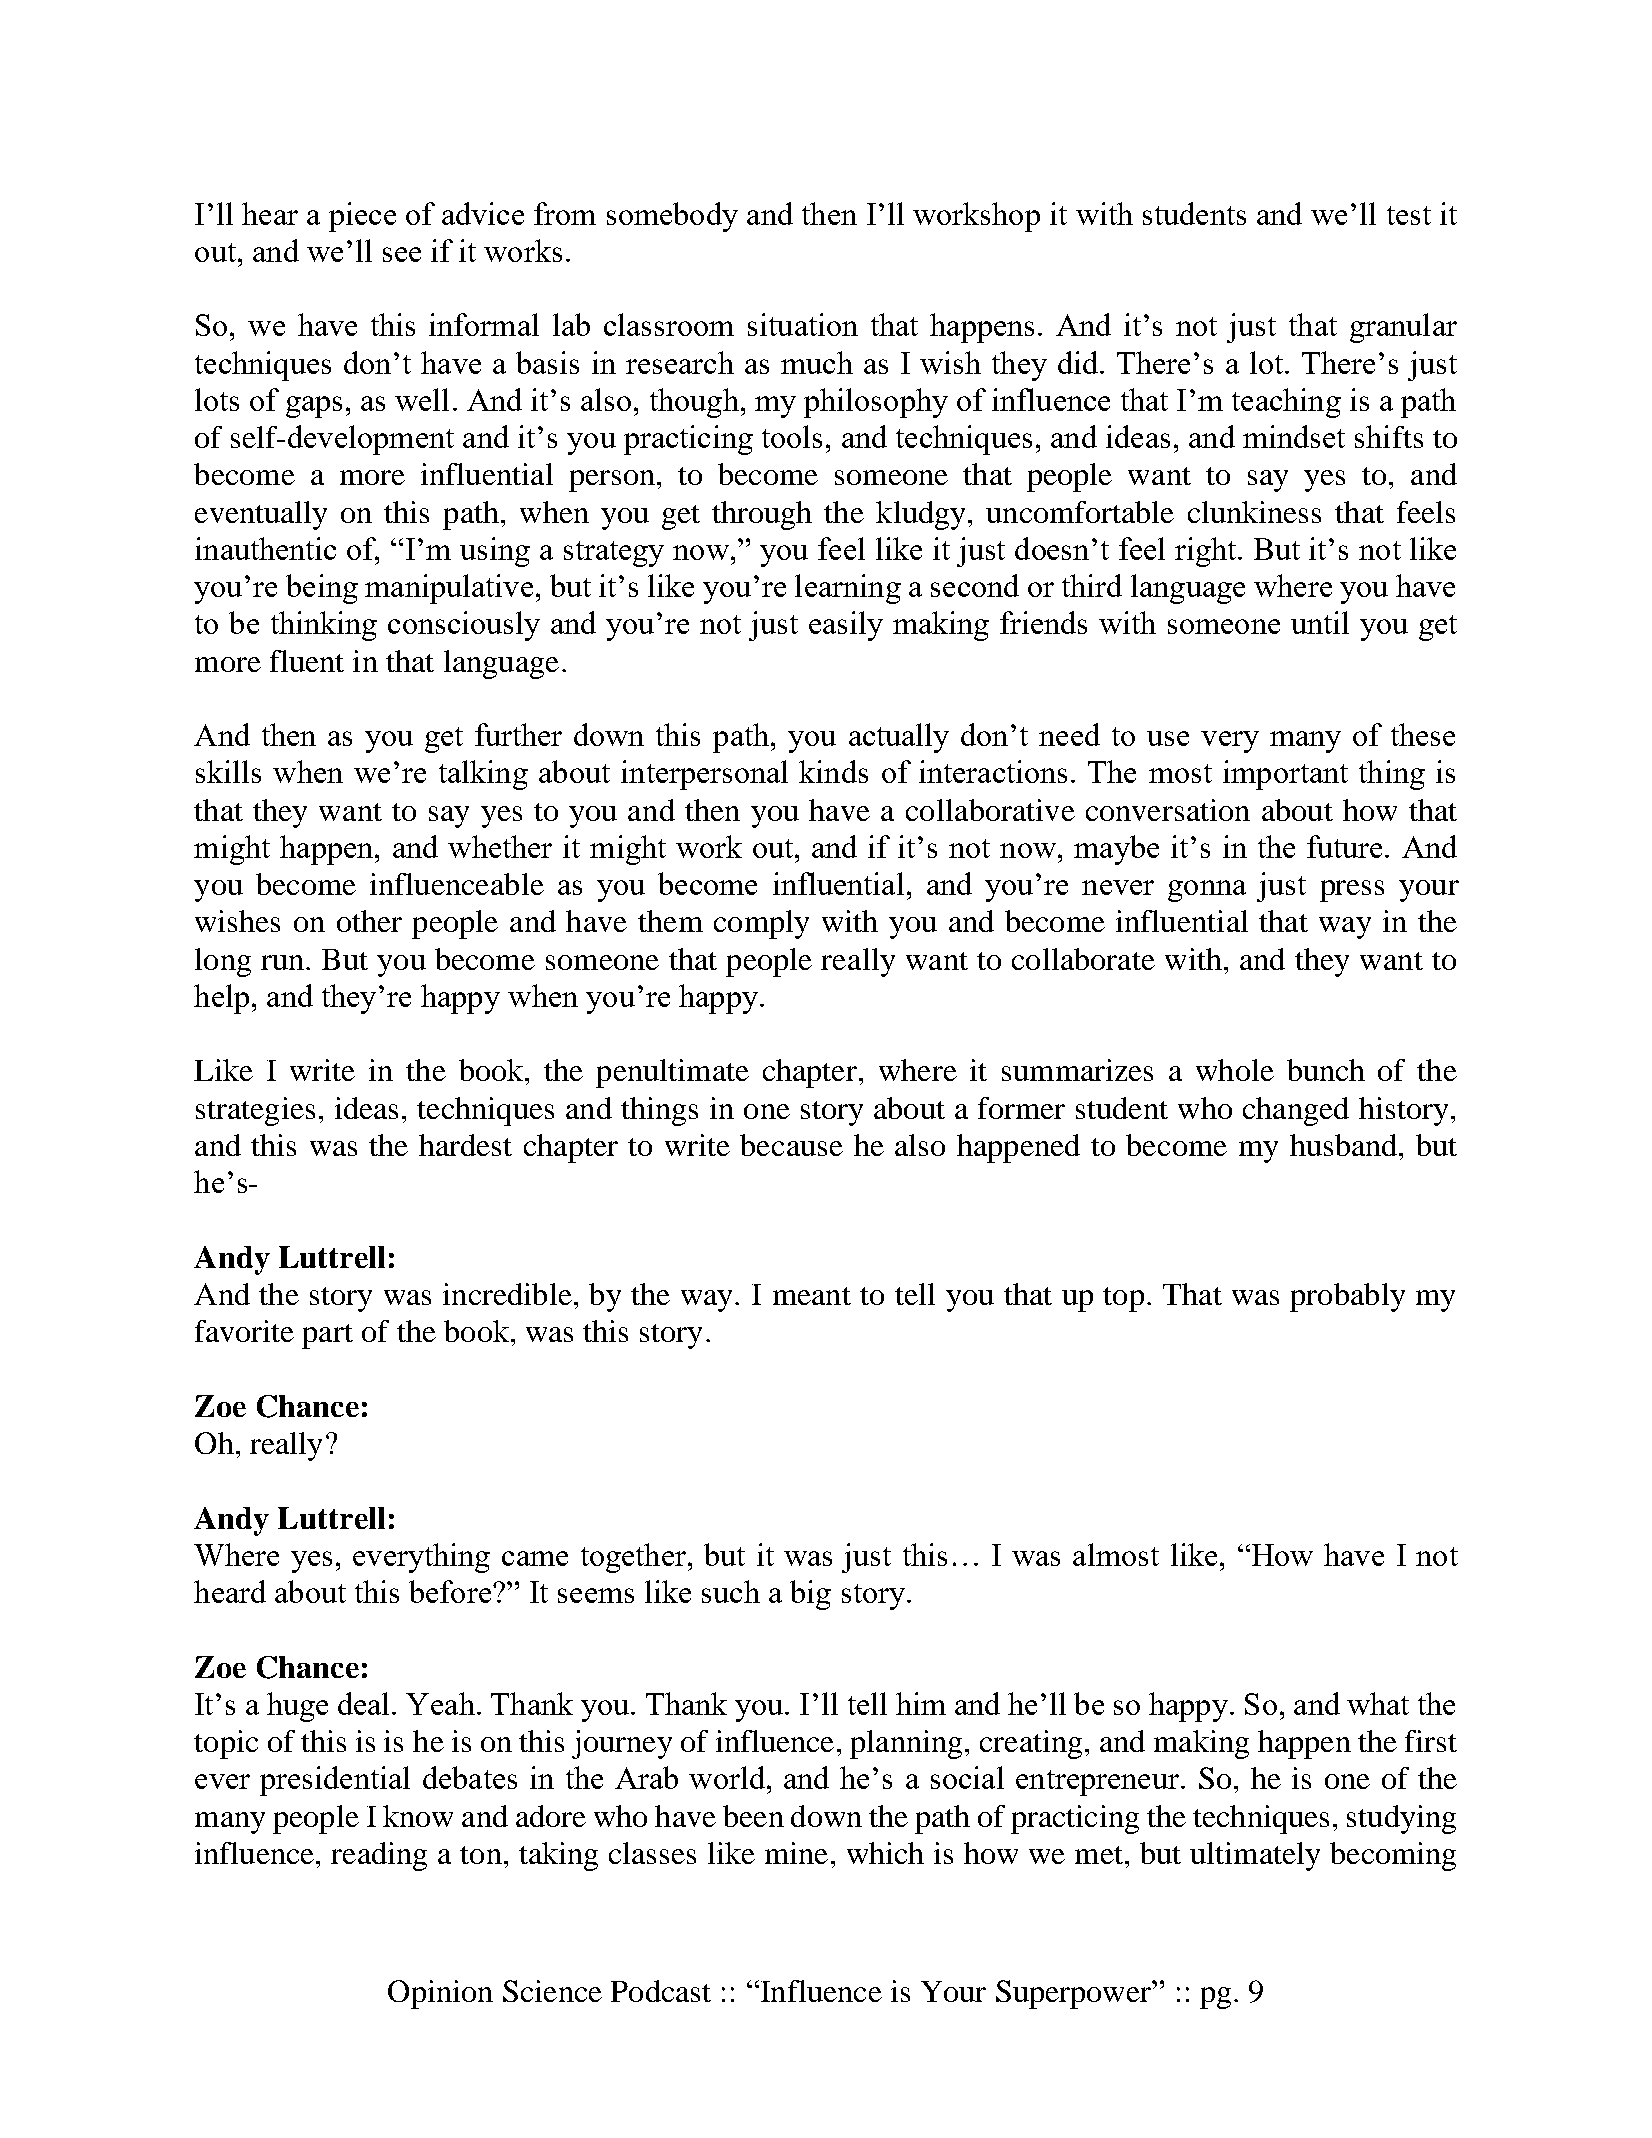 Image resolution: width=1652 pixels, height=2138 pixels. I want to click on mine, so click(796, 1853).
